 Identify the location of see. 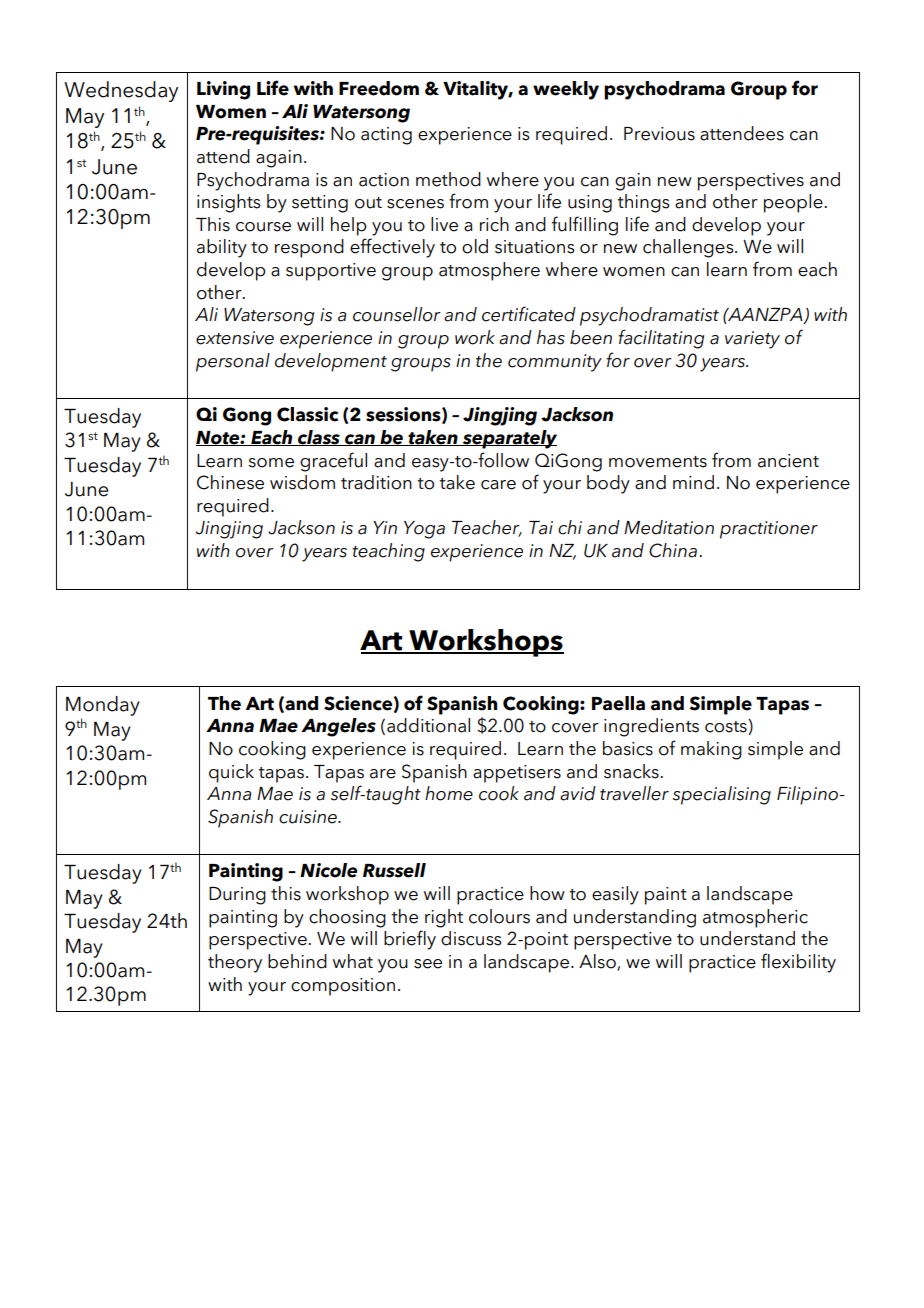
(428, 964).
